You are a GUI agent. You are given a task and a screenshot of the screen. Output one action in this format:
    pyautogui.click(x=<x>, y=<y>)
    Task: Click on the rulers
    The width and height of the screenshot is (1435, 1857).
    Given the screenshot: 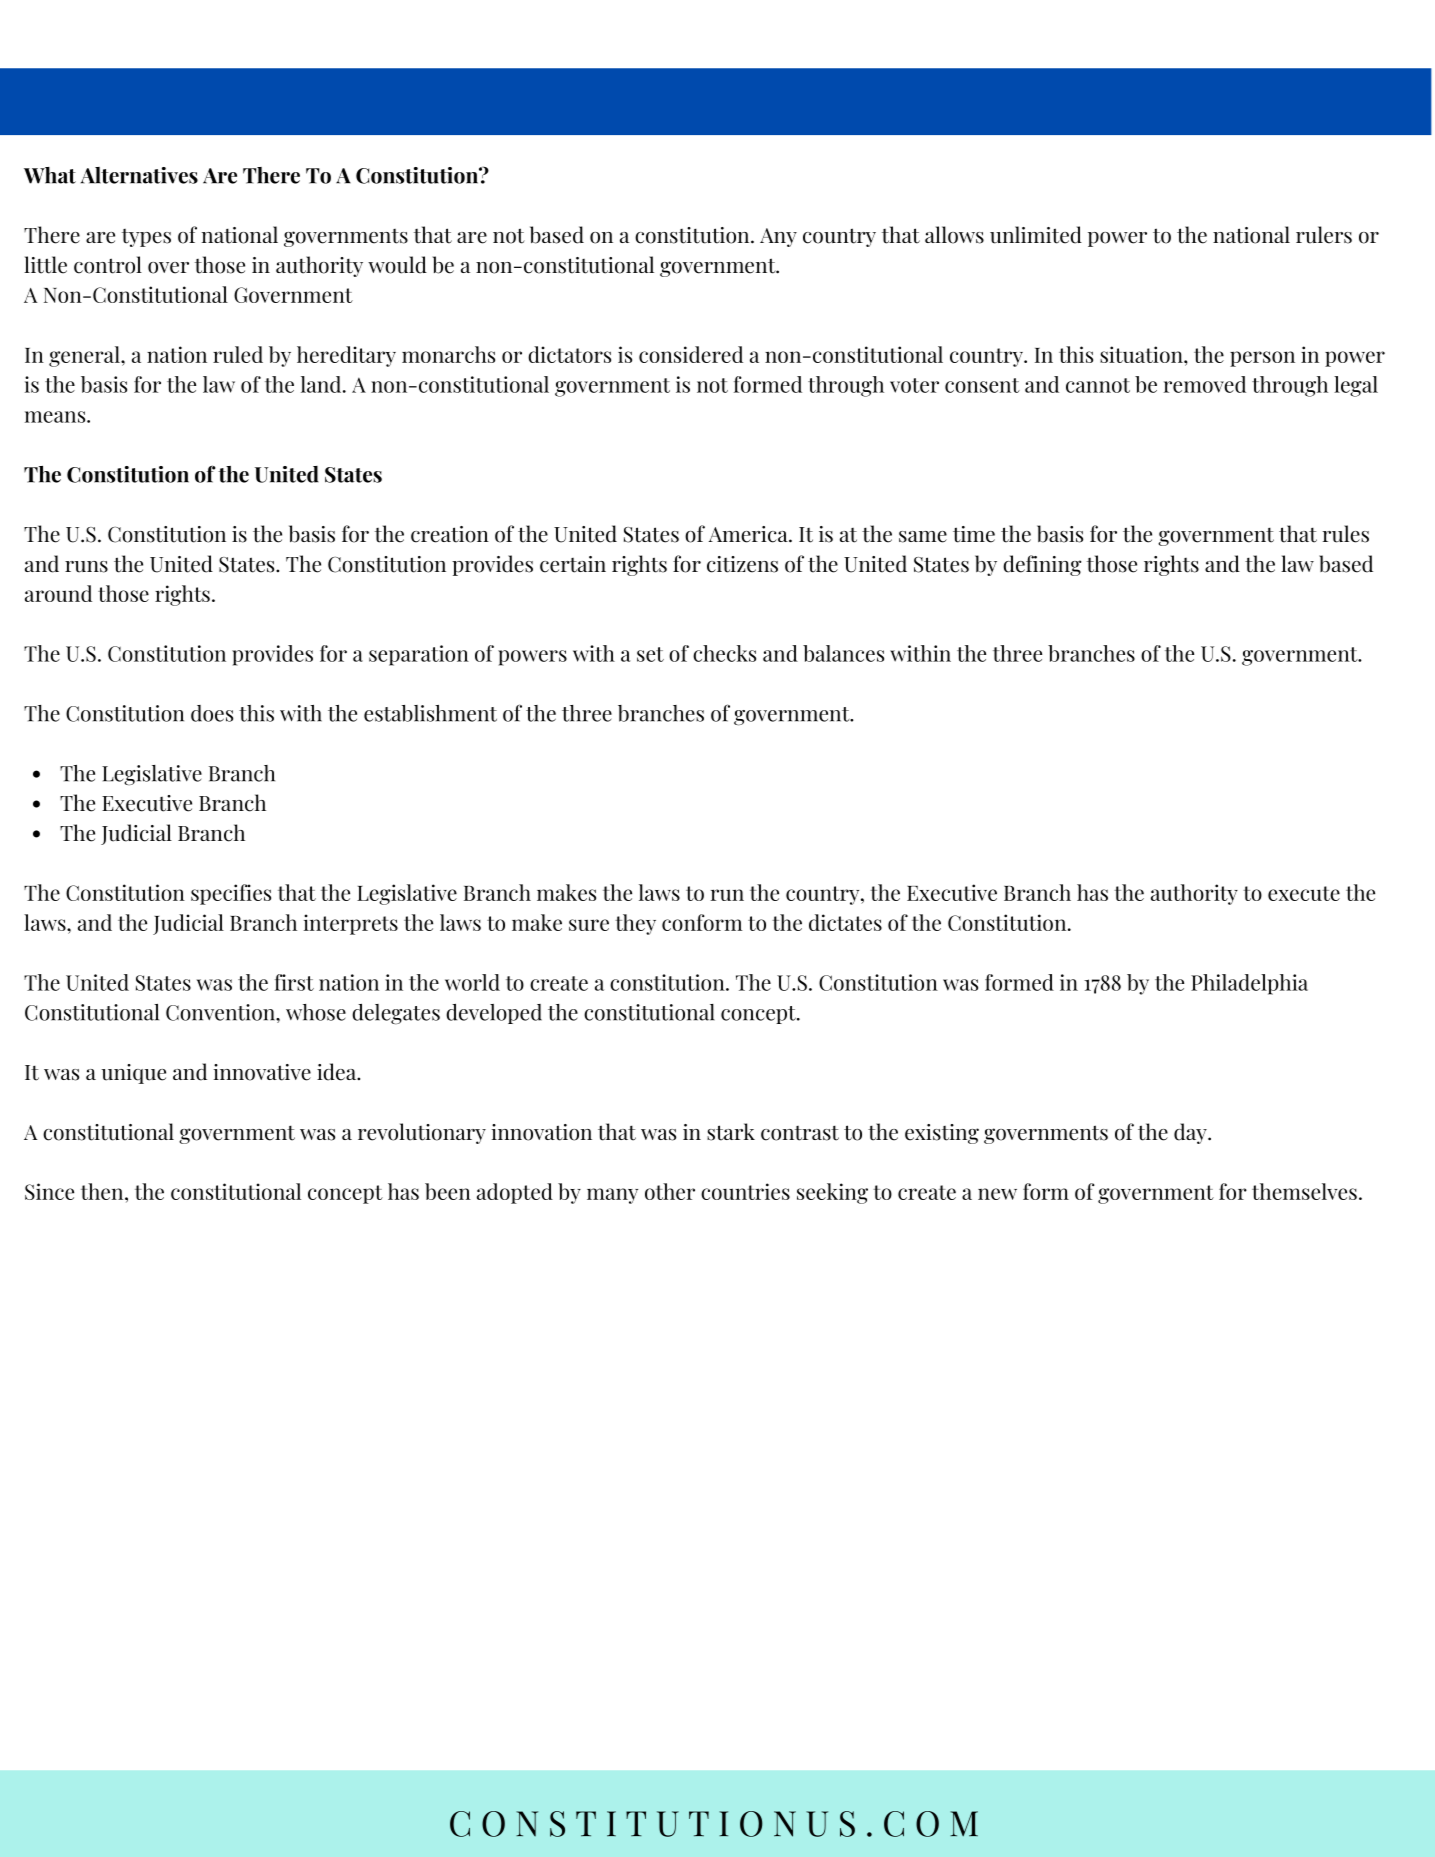 What is the action you would take?
    pyautogui.click(x=1324, y=235)
